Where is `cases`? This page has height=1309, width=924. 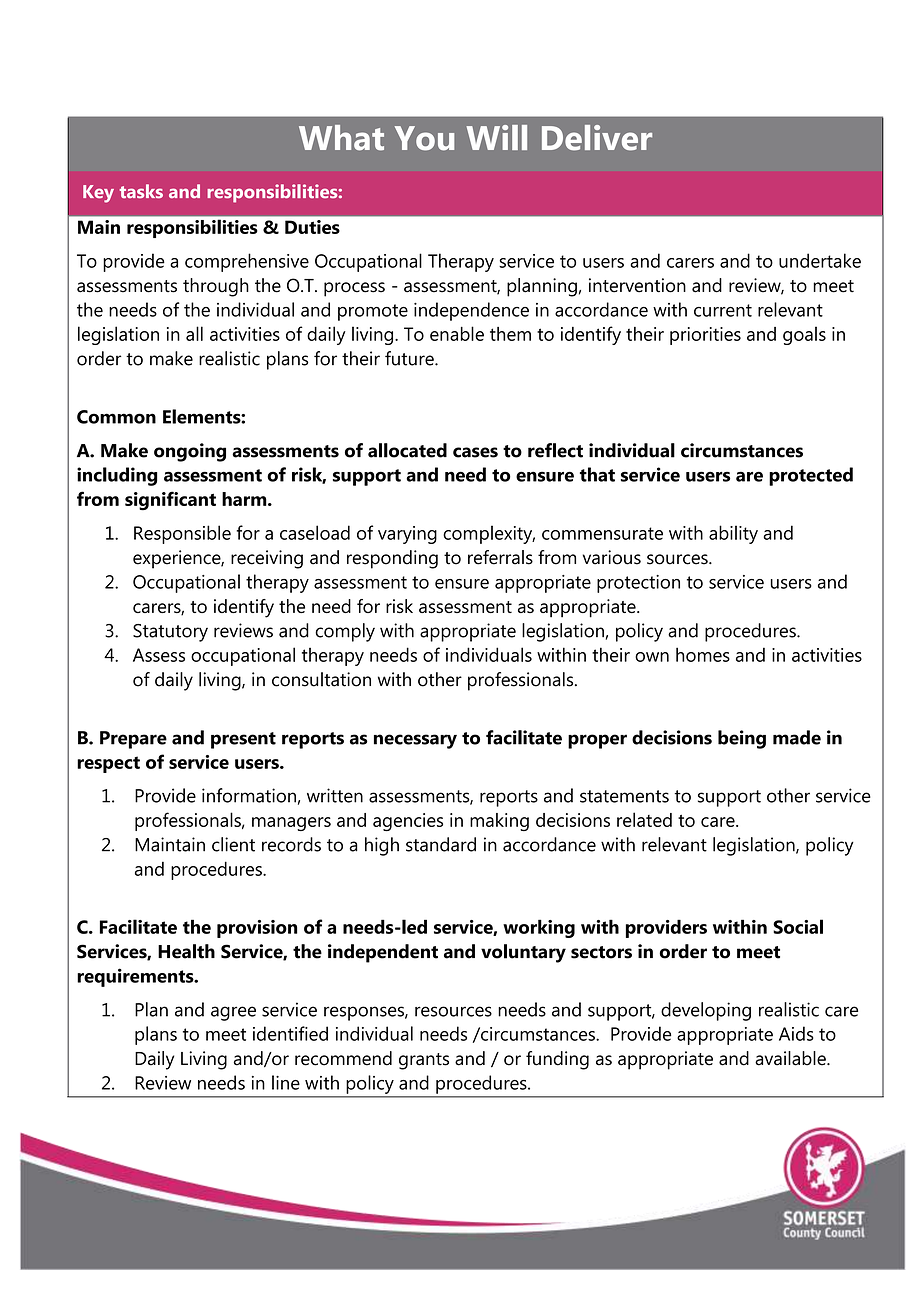
cases is located at coordinates (475, 452).
